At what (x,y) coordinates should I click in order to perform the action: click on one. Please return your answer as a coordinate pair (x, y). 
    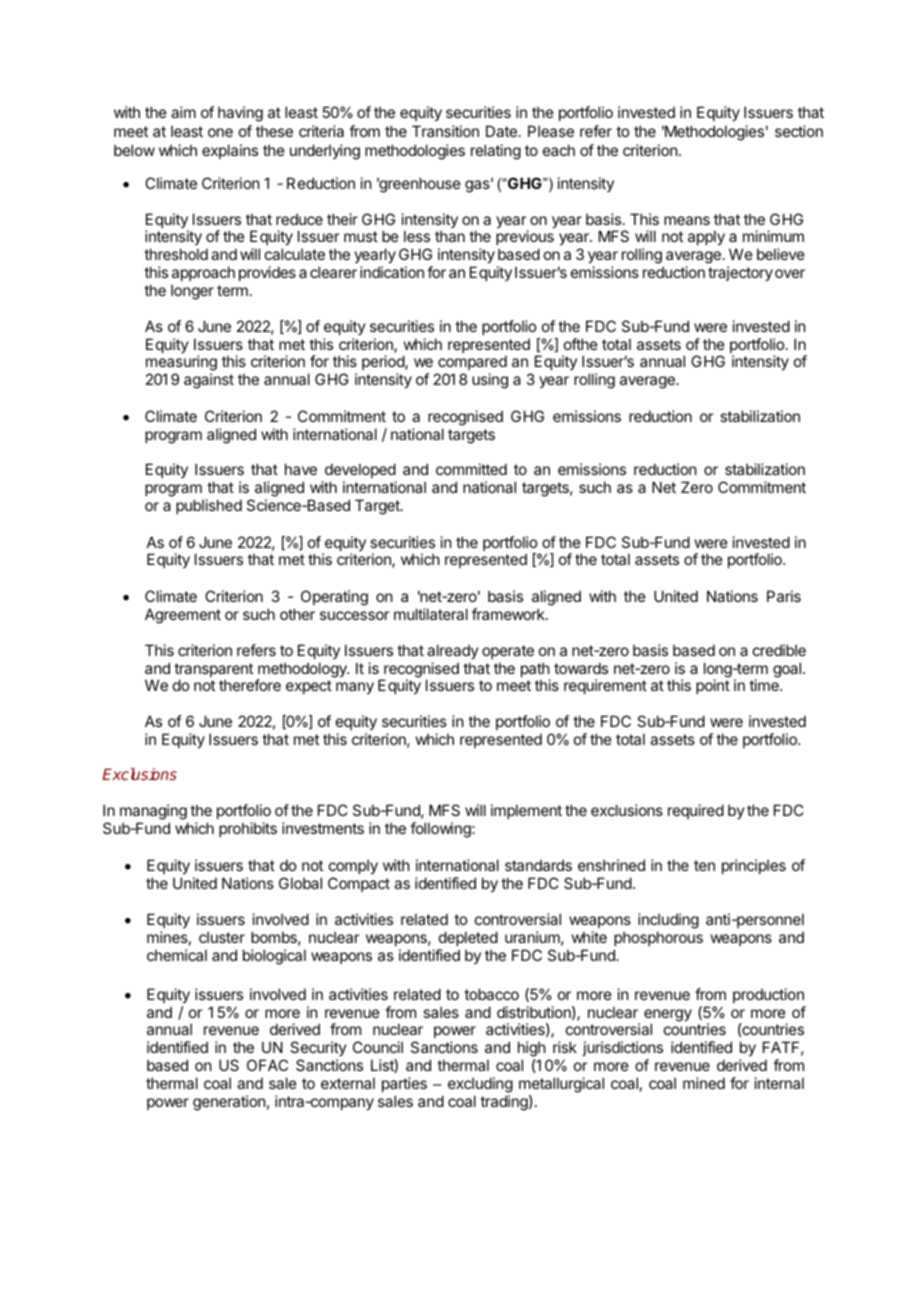
    Looking at the image, I should click on (220, 132).
